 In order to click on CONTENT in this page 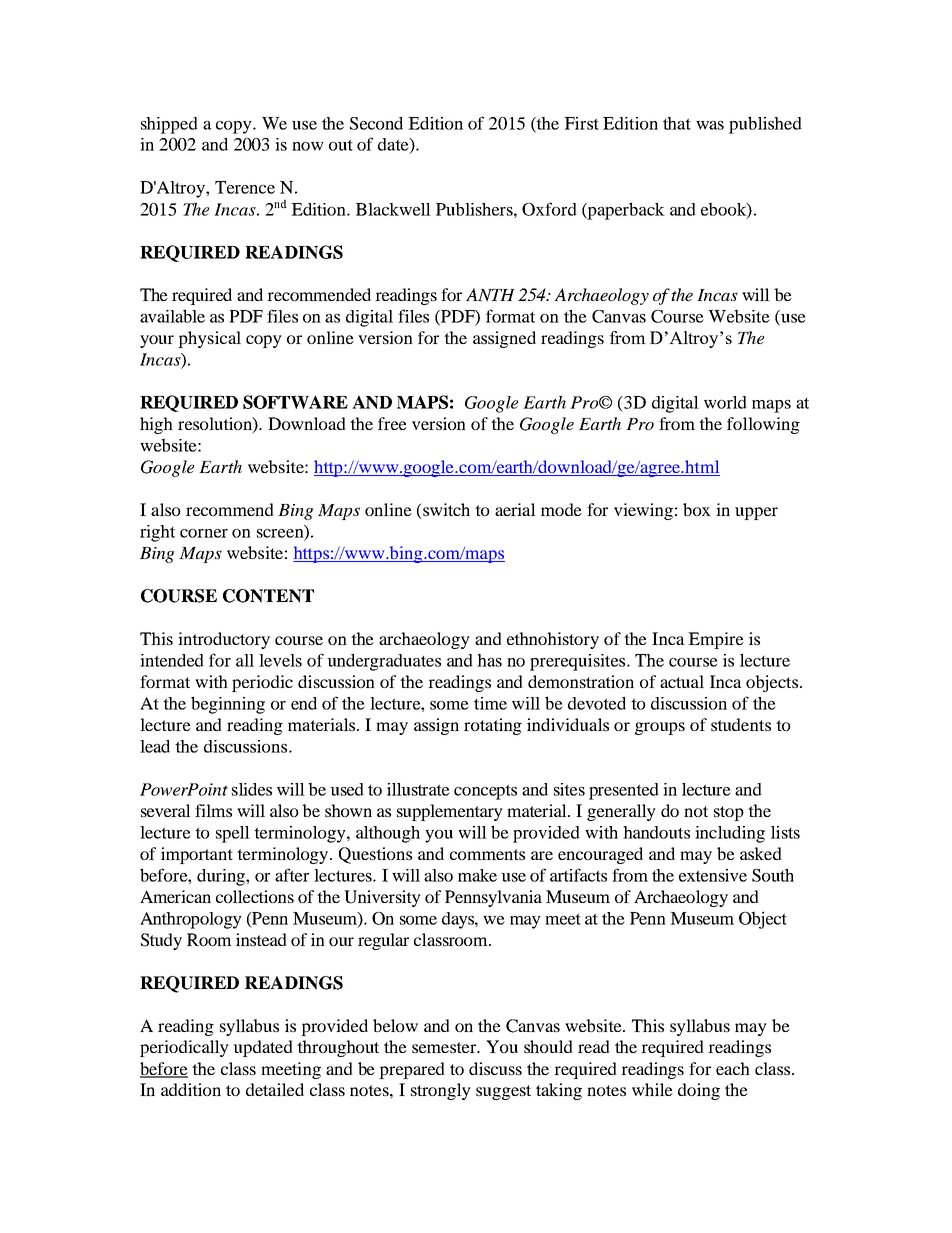, I will do `click(268, 596)`.
